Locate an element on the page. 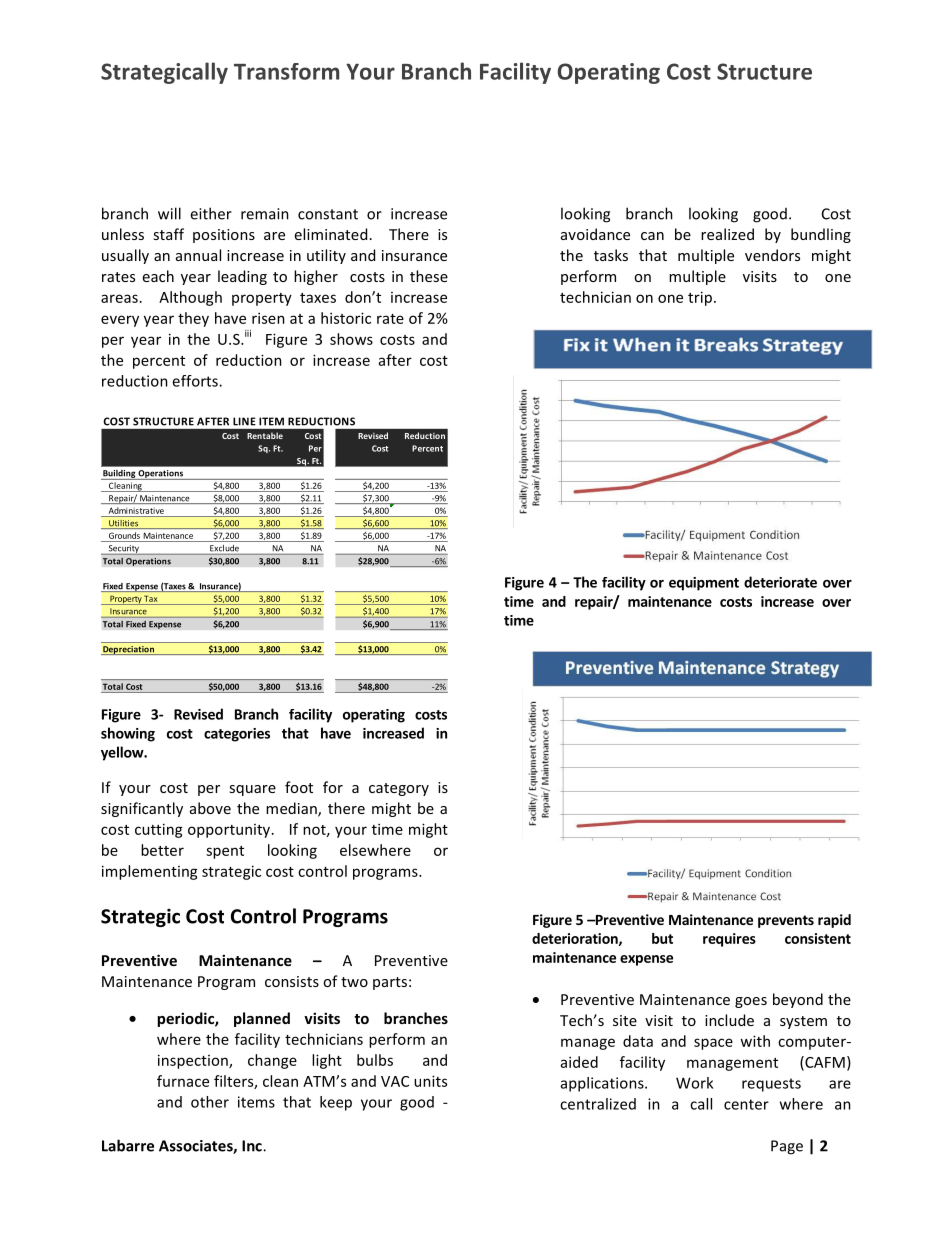 The width and height of the page is (952, 1233). prevents is located at coordinates (786, 921).
